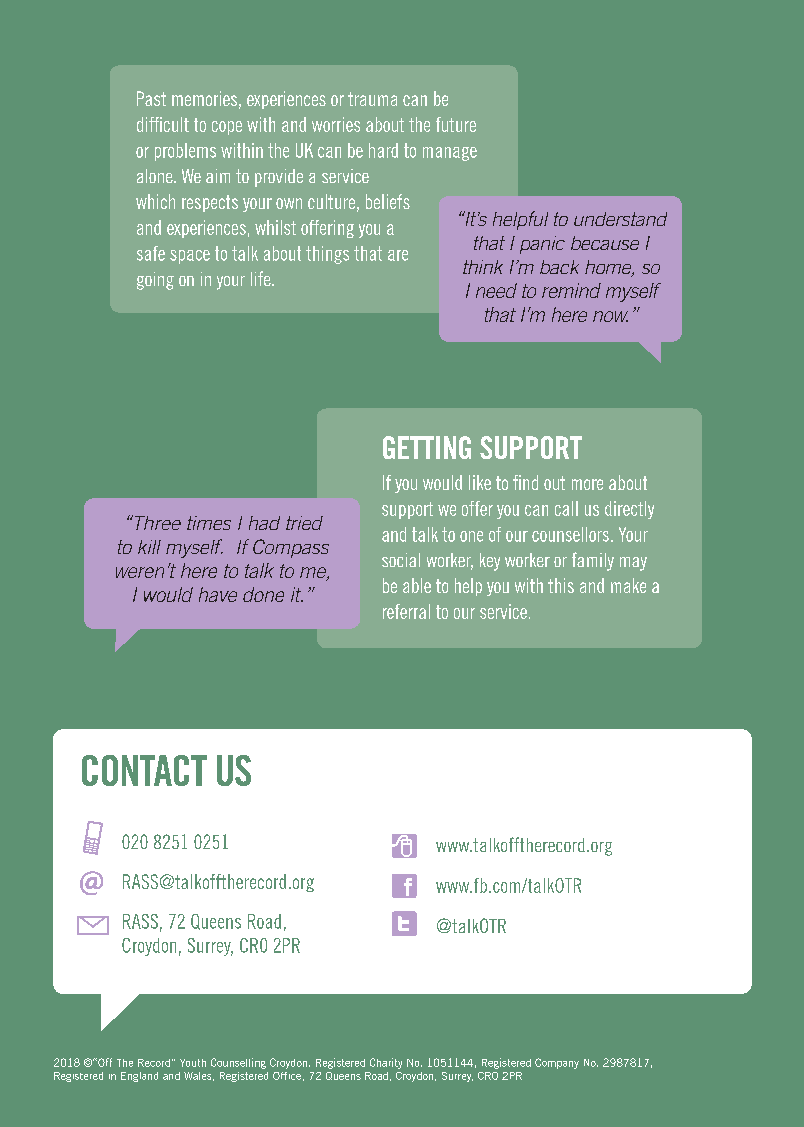  What do you see at coordinates (383, 150) in the screenshot?
I see `hard` at bounding box center [383, 150].
